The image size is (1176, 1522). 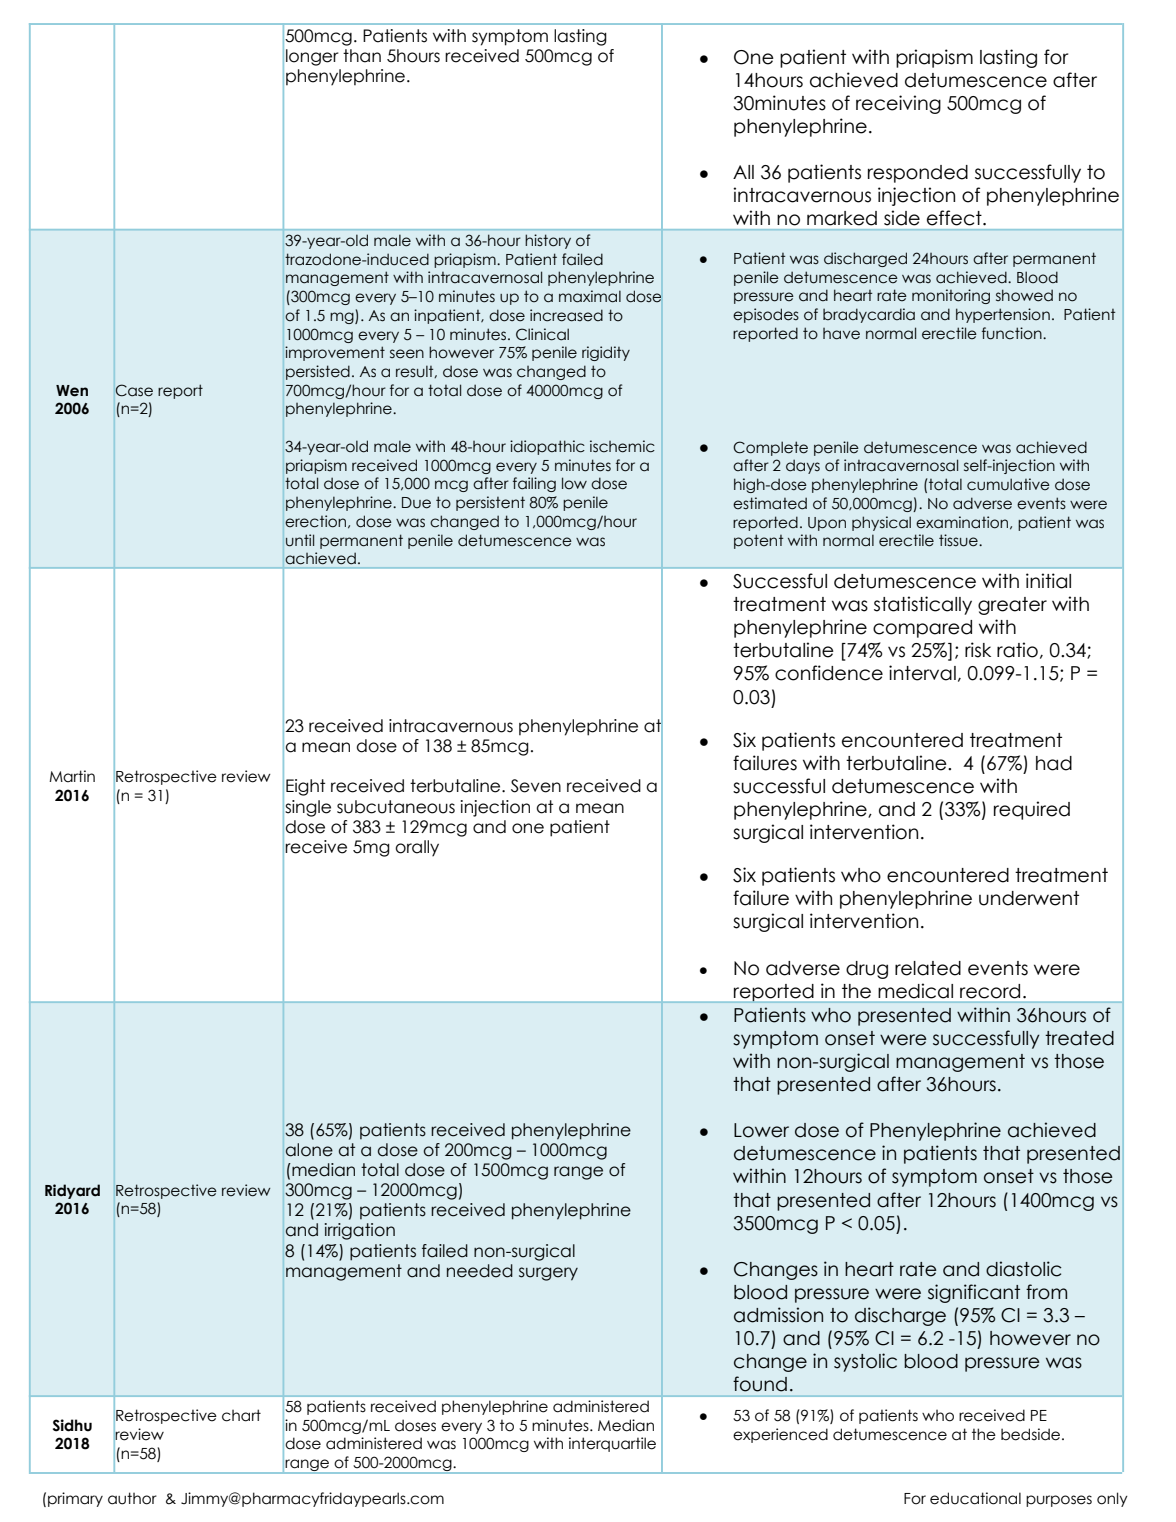 I want to click on history, so click(x=548, y=241).
